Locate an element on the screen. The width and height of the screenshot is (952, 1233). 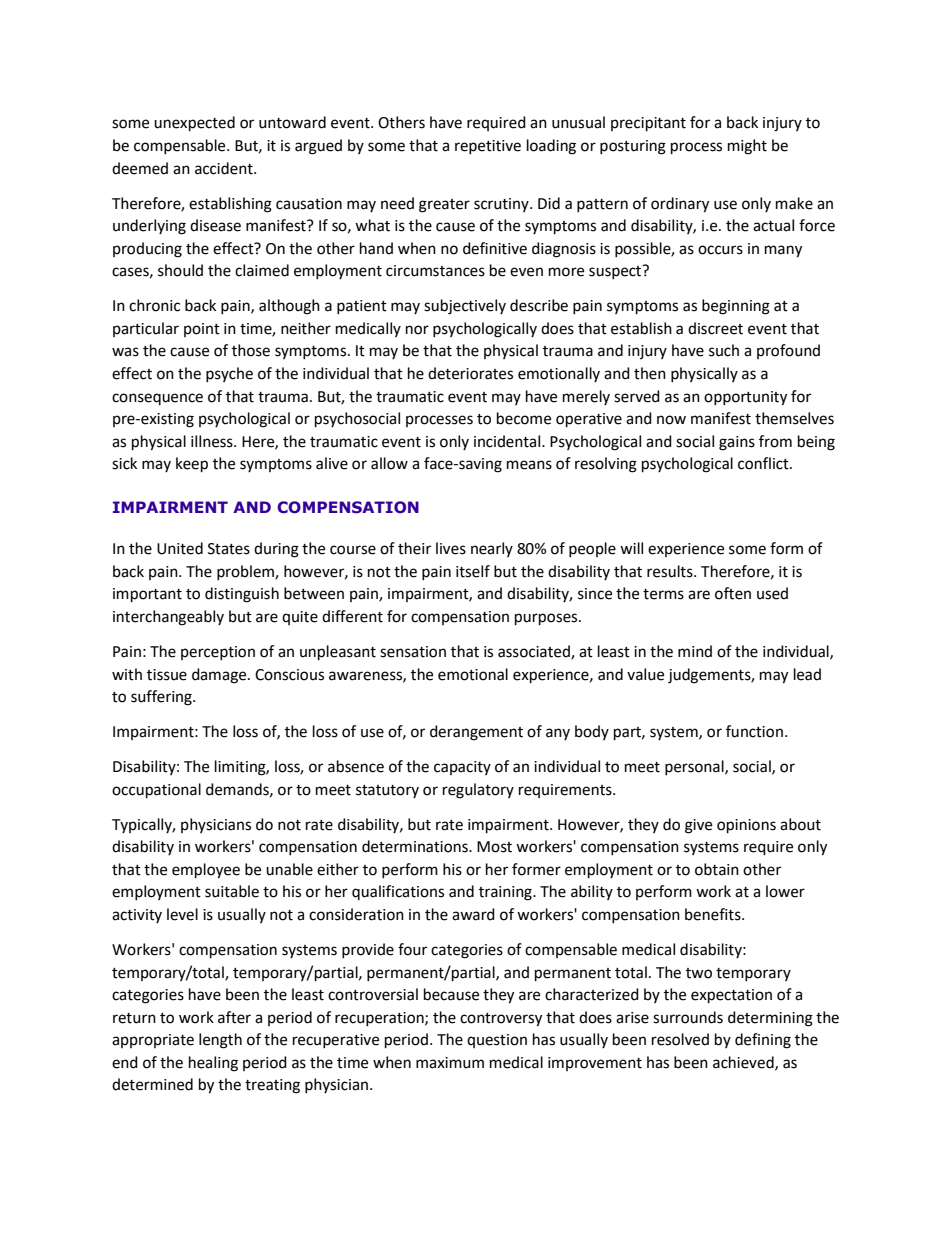
distinguish is located at coordinates (242, 595).
